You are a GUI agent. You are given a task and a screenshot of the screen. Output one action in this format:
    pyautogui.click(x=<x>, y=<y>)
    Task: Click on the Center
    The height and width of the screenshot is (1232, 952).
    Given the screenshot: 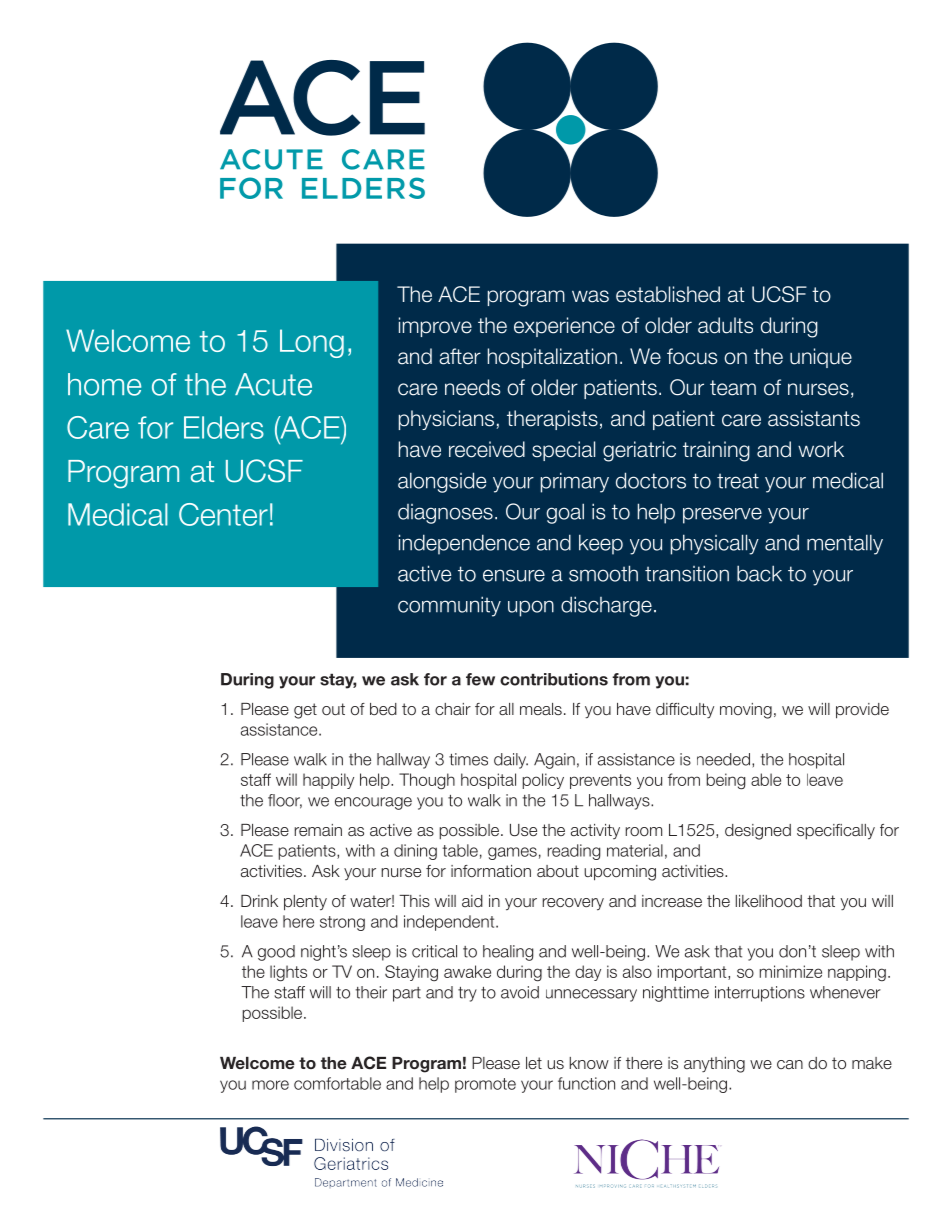 What is the action you would take?
    pyautogui.click(x=223, y=514)
